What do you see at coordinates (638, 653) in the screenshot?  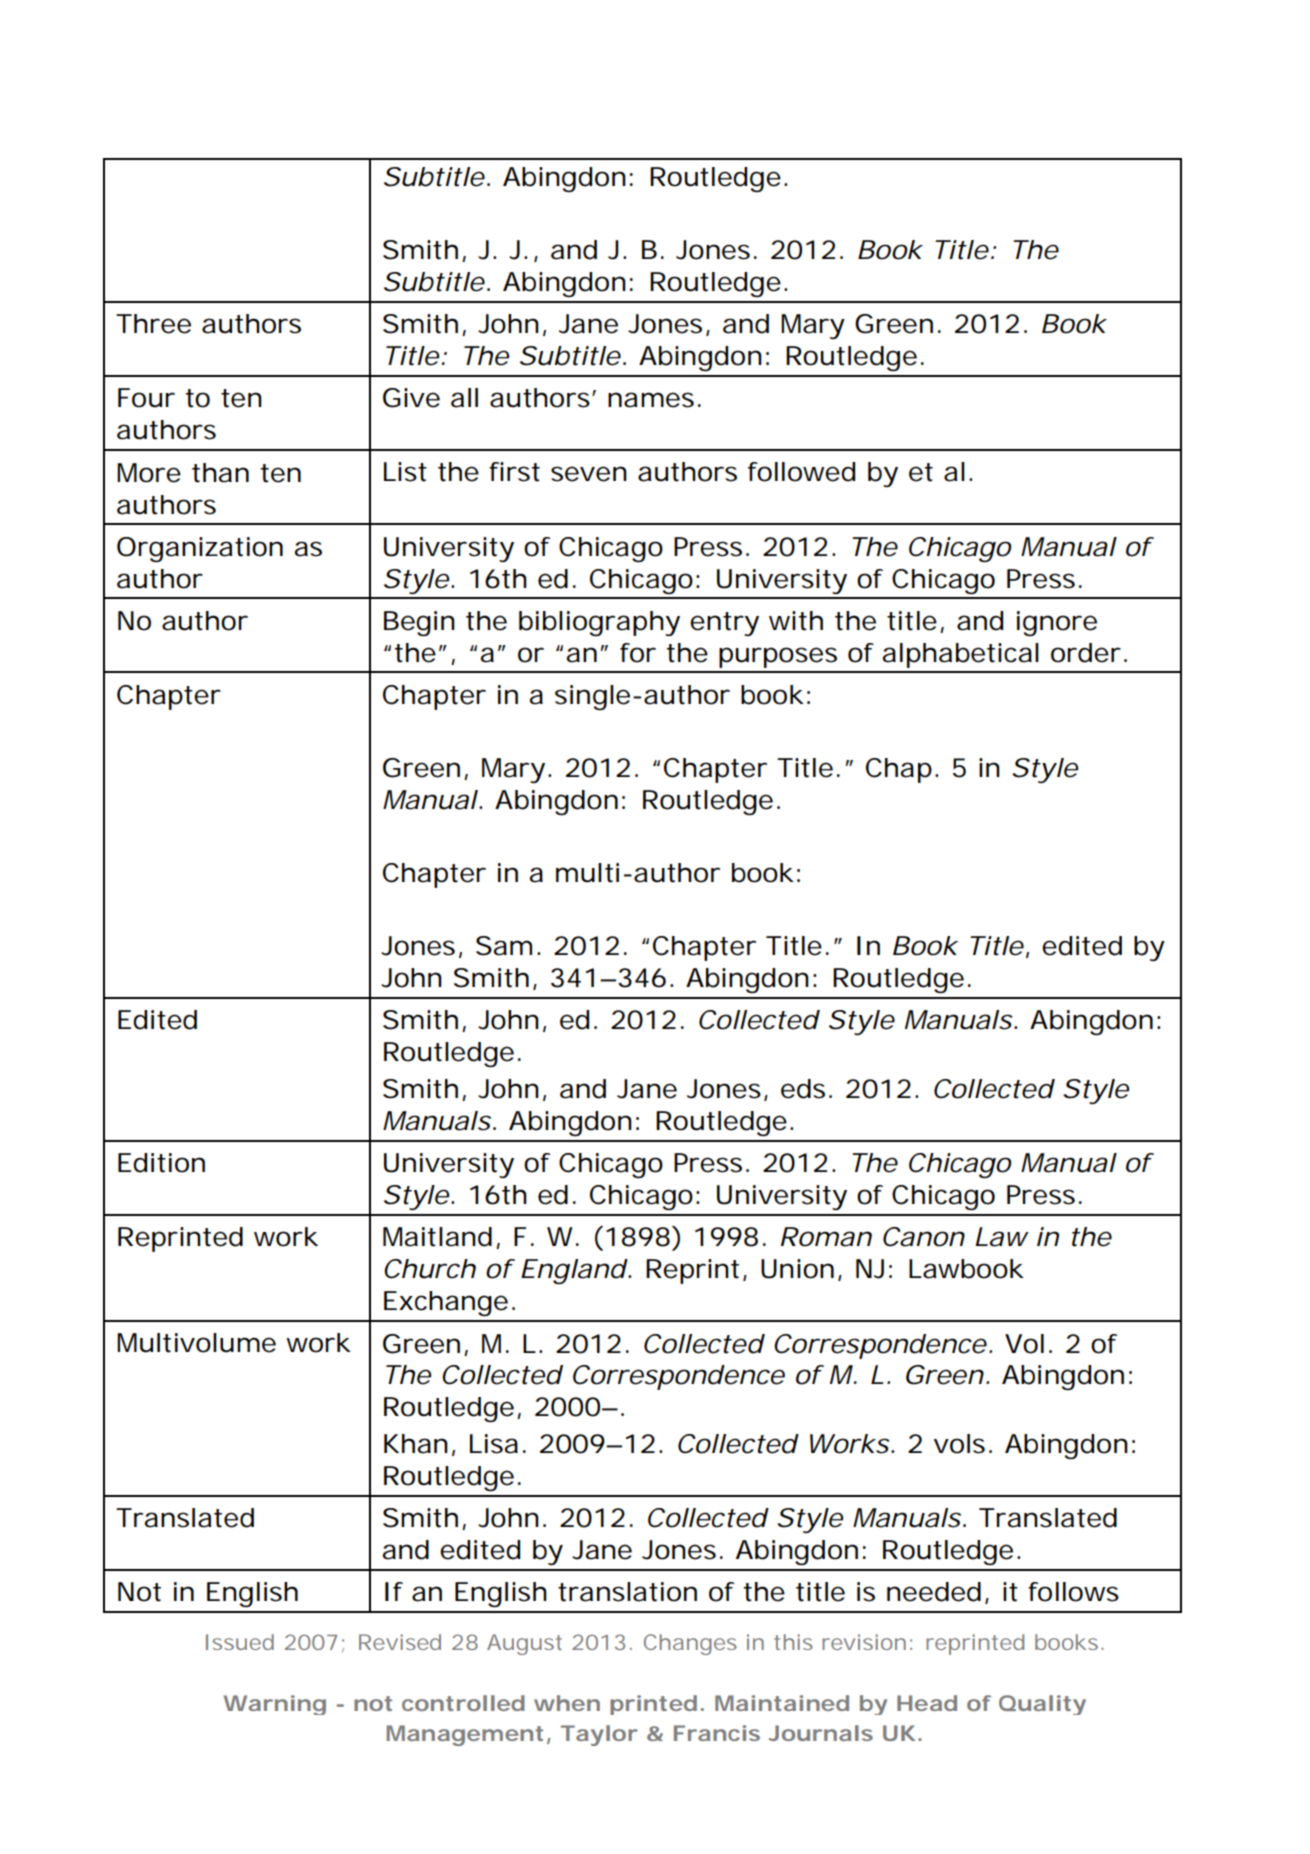 I see `for` at bounding box center [638, 653].
